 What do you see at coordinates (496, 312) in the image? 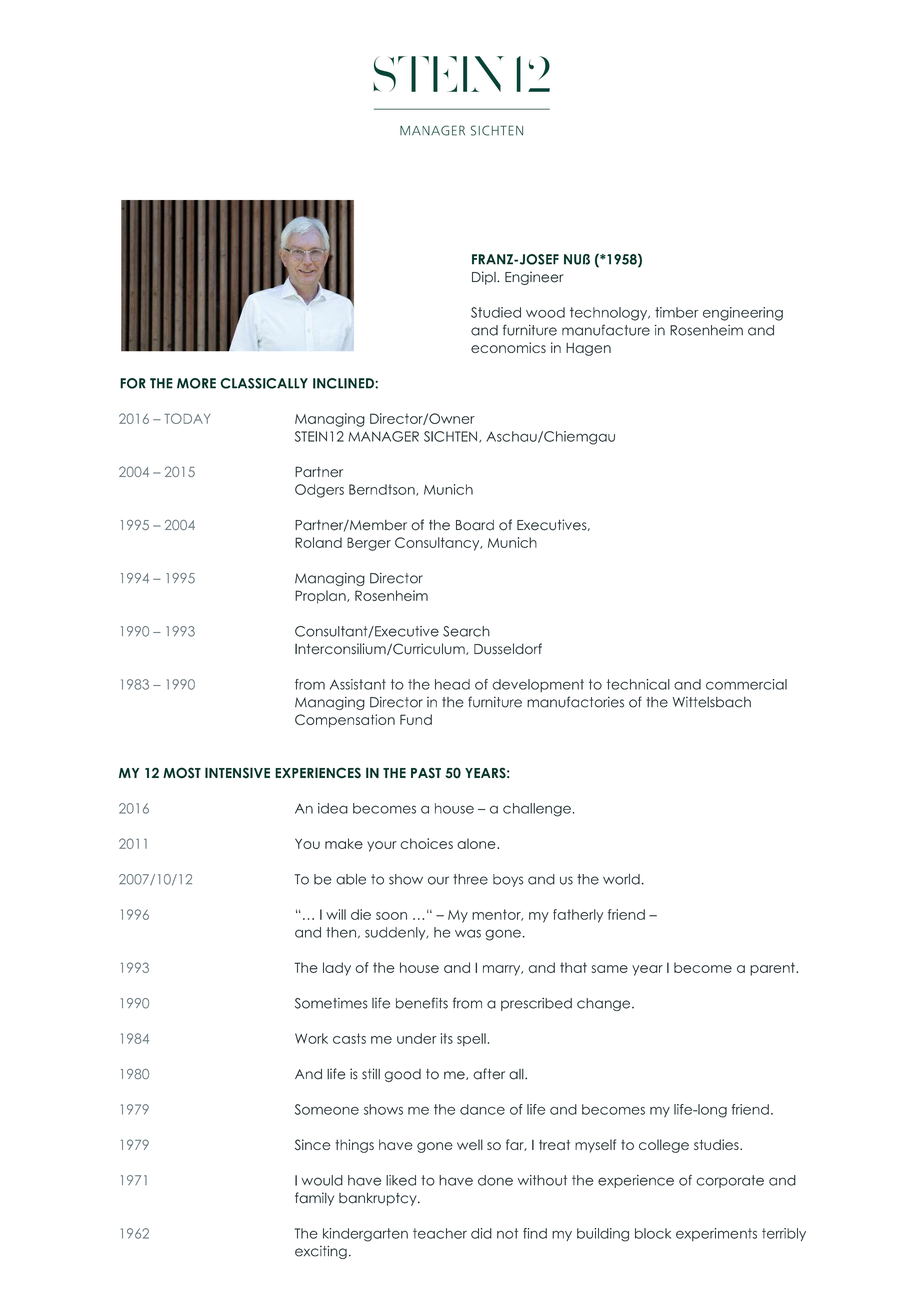
I see `Studied` at bounding box center [496, 312].
